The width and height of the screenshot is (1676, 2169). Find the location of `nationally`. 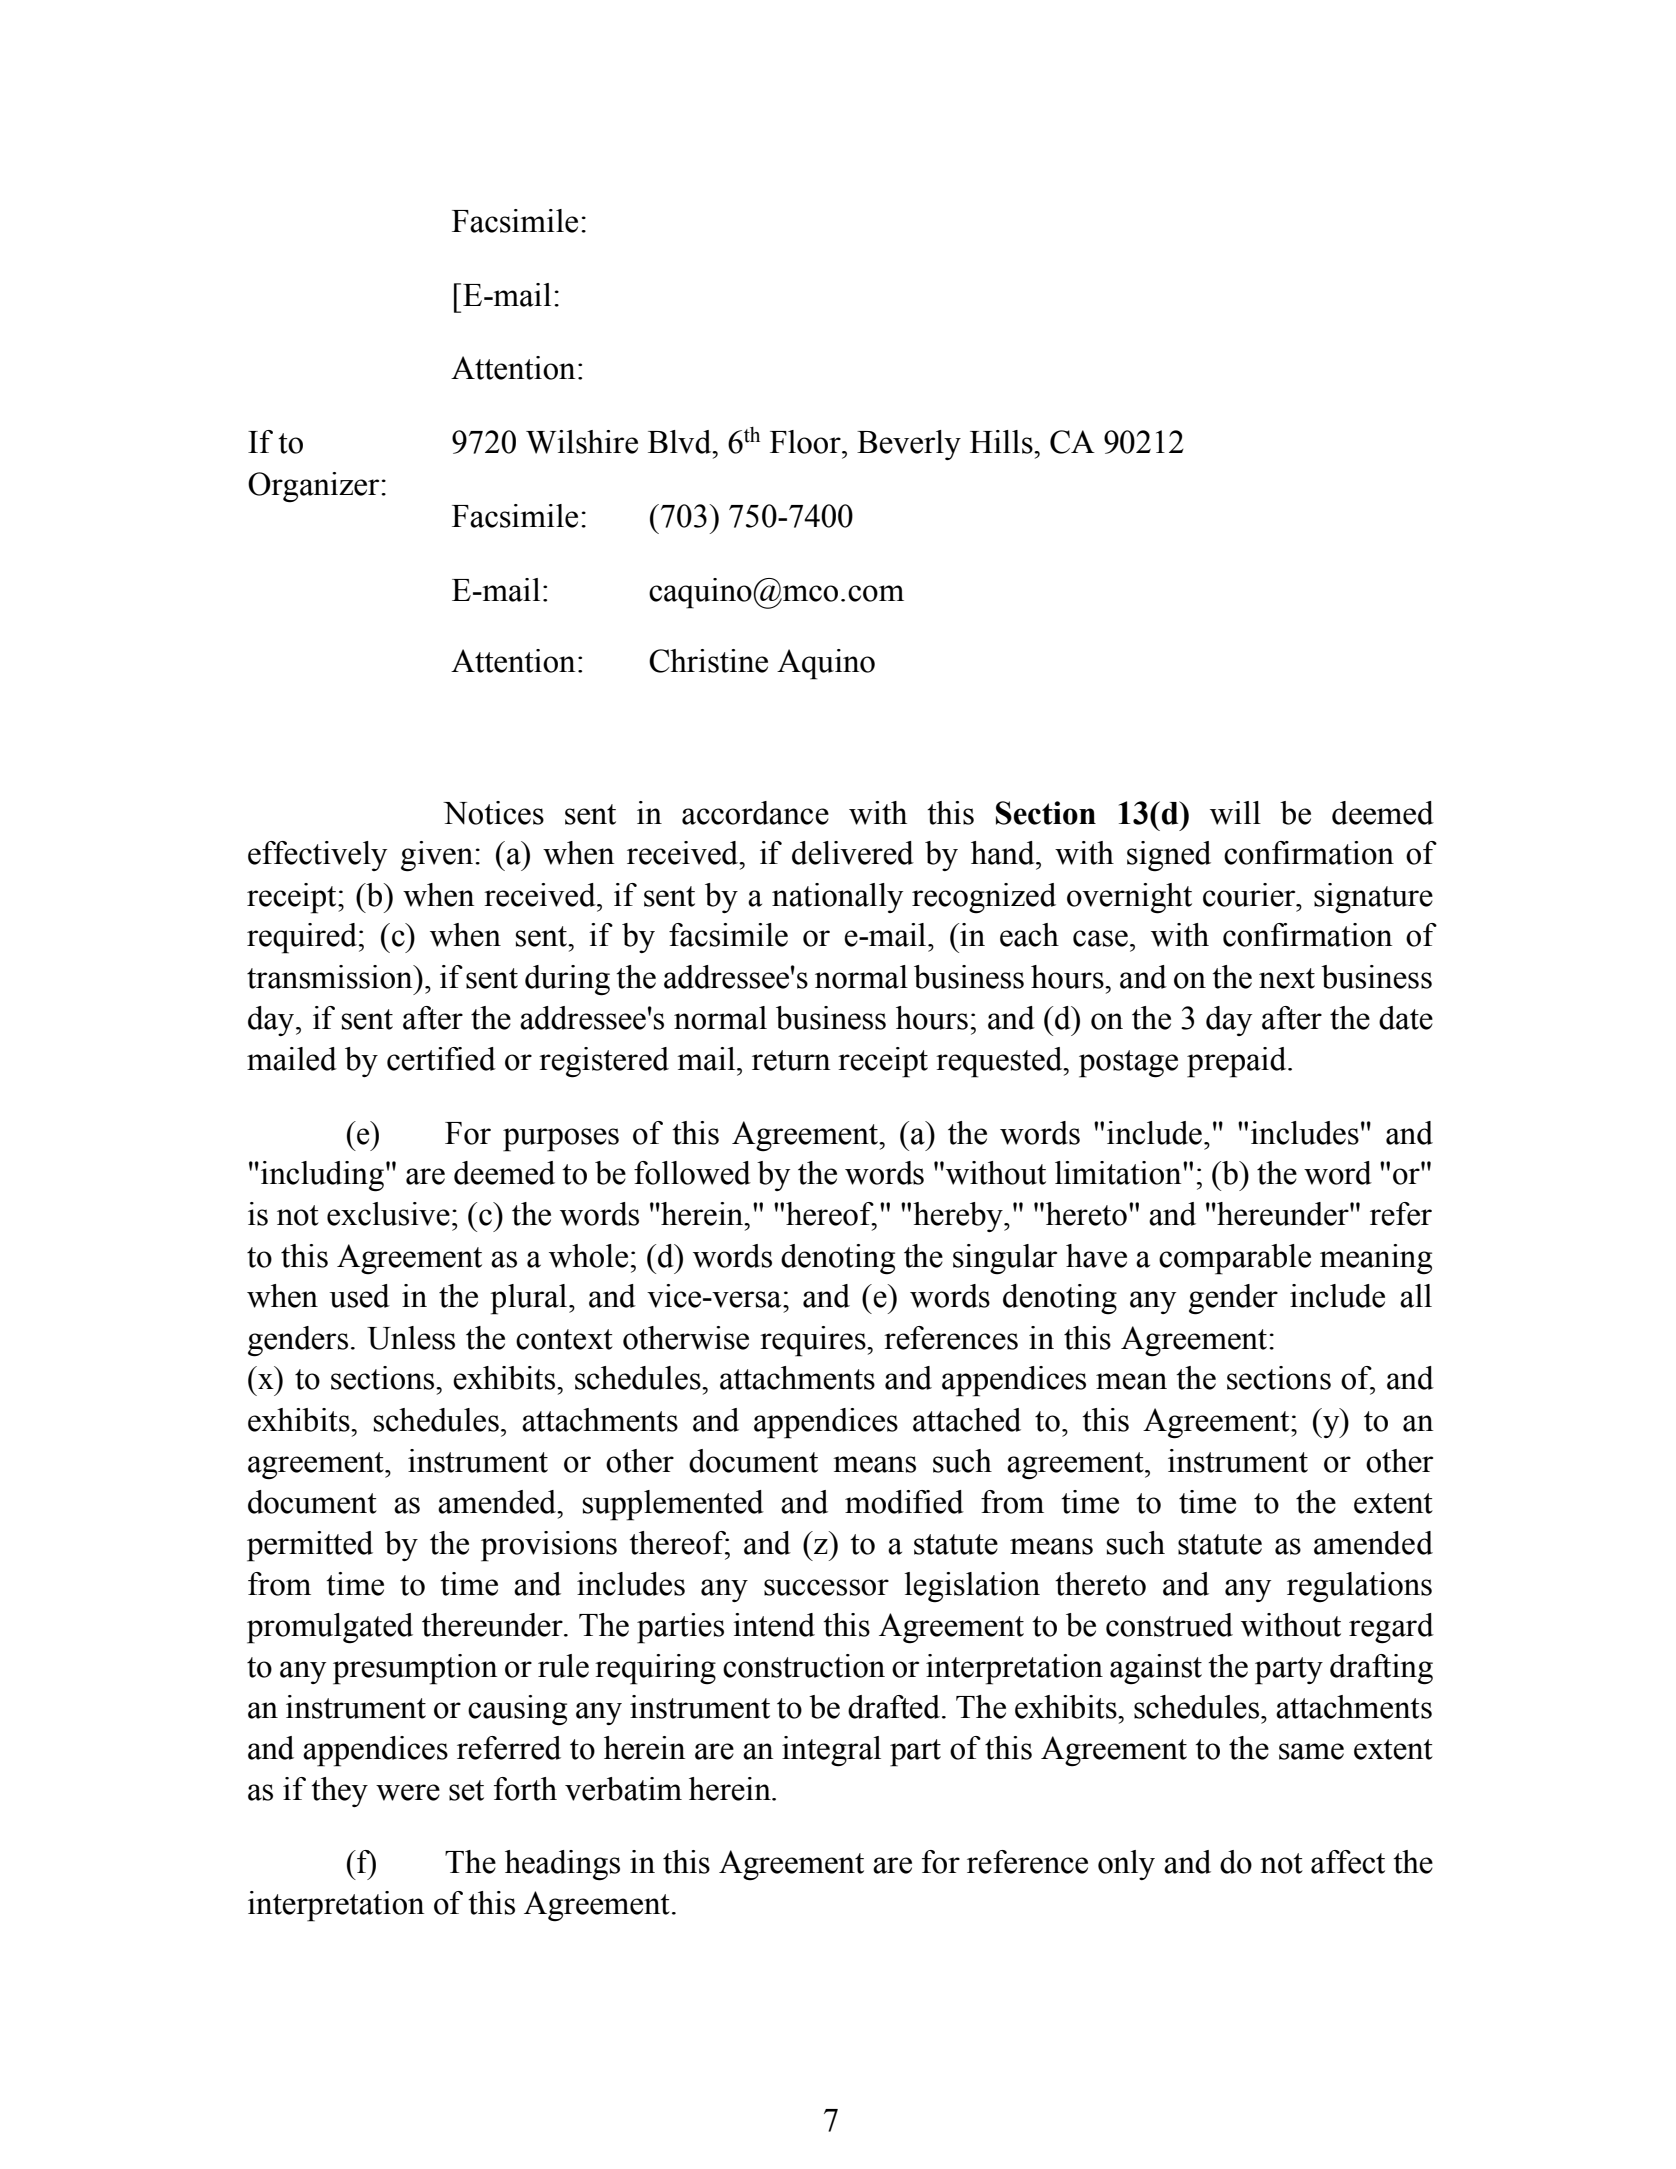

nationally is located at coordinates (837, 898).
